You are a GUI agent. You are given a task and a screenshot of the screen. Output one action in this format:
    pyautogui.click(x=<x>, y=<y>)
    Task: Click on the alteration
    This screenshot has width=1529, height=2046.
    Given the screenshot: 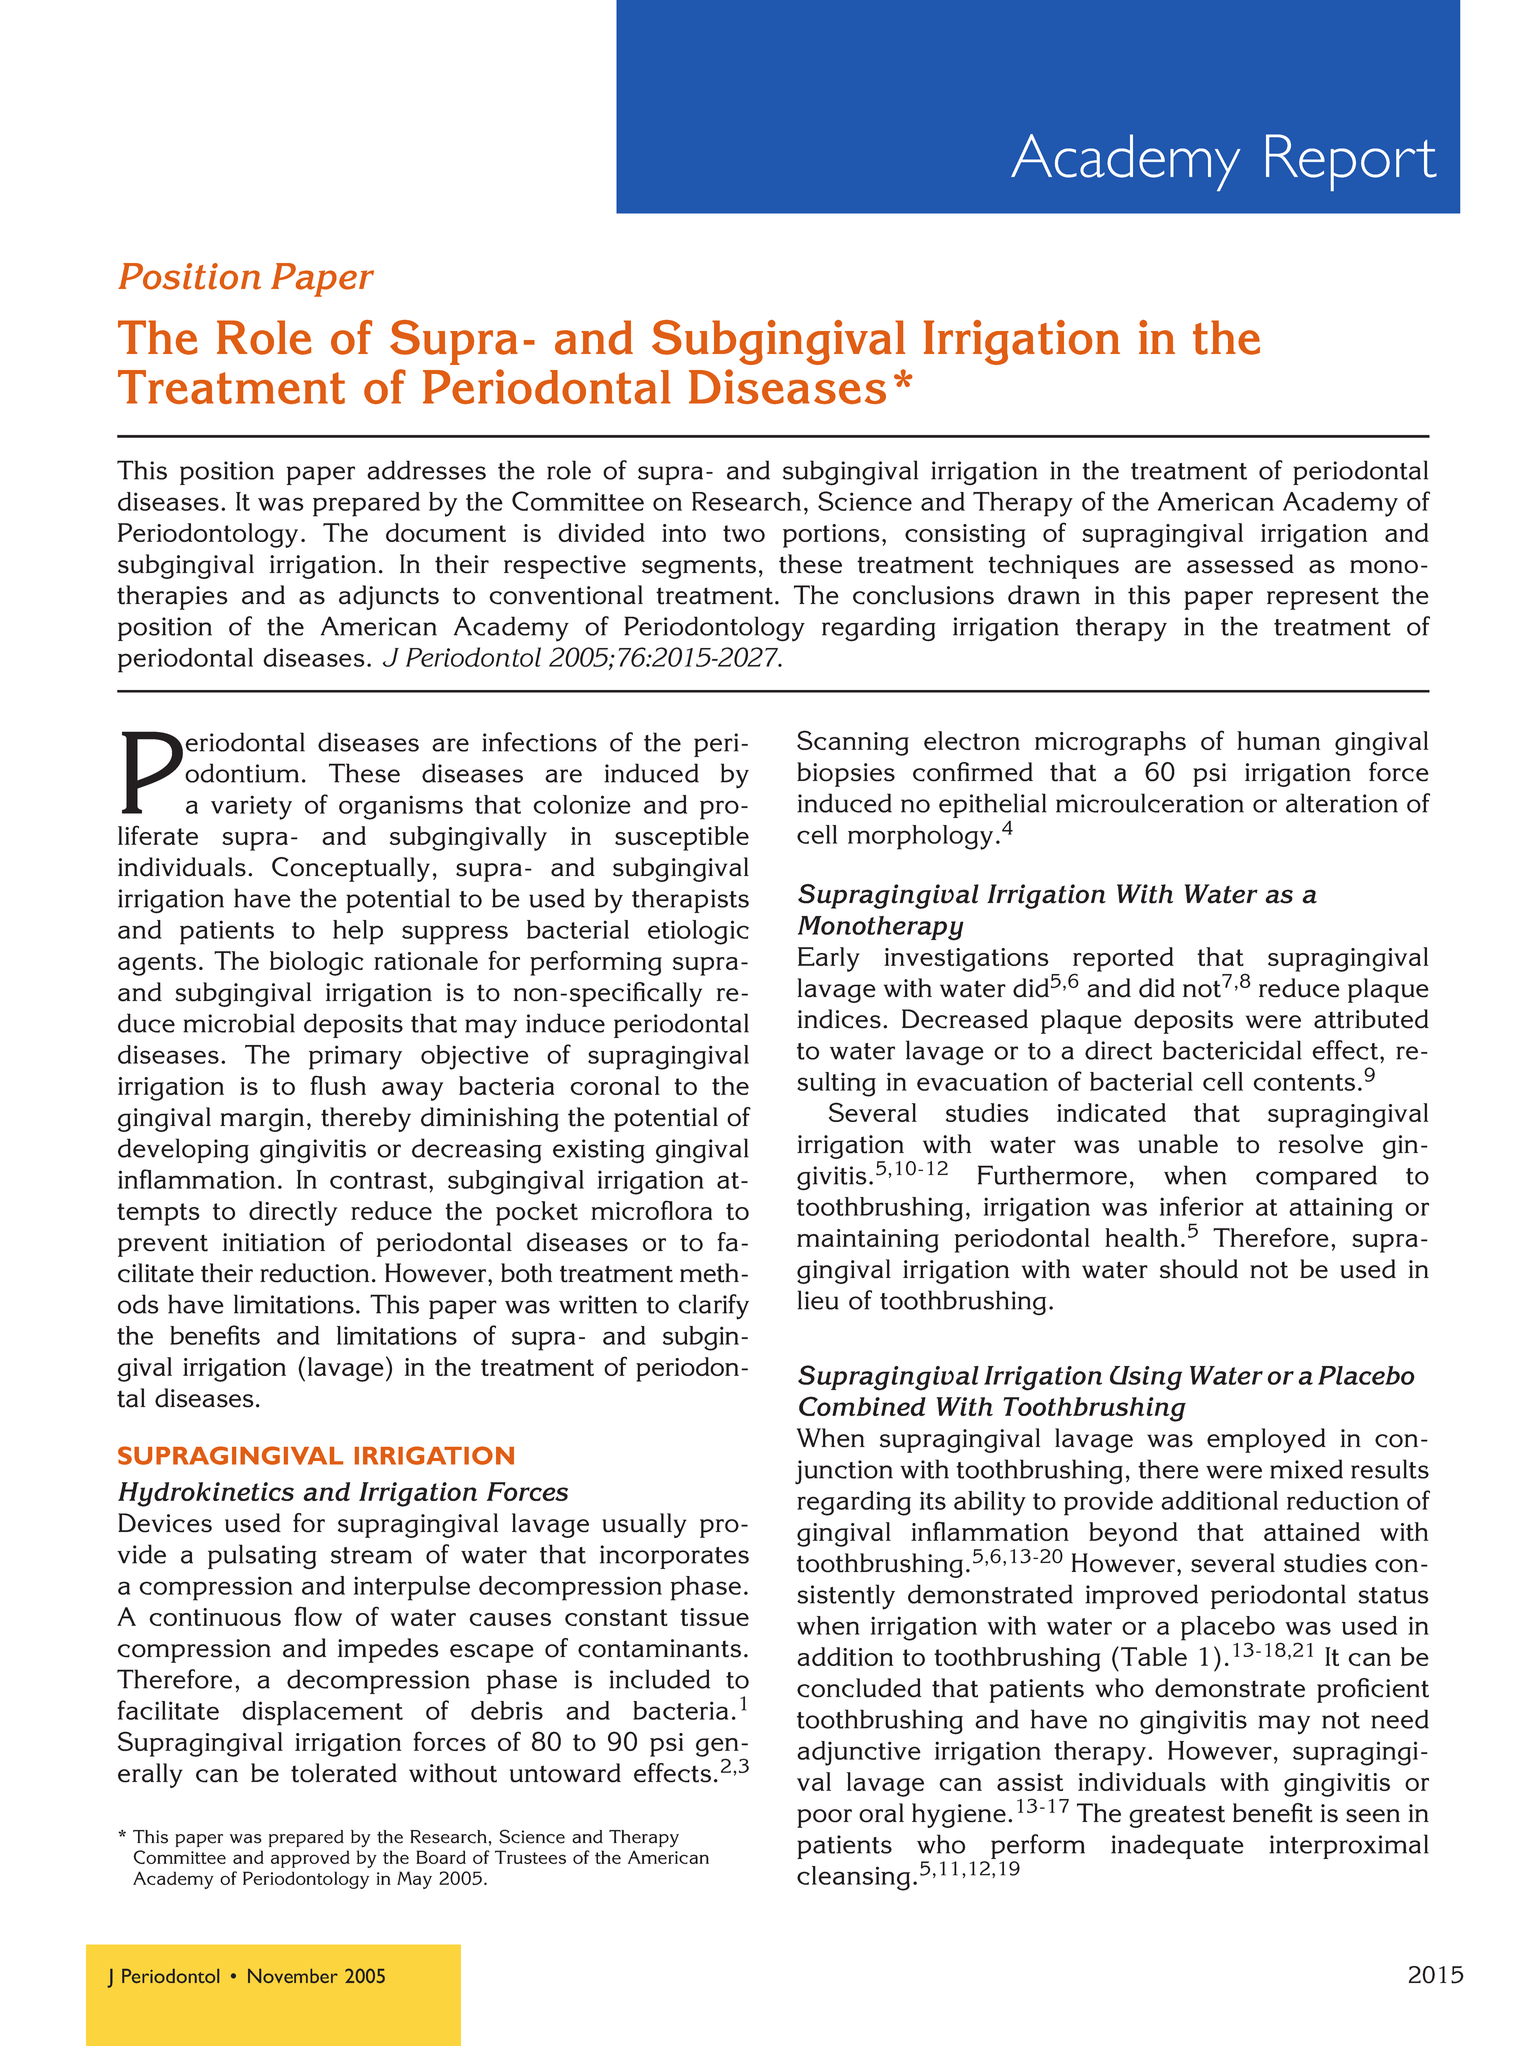 What is the action you would take?
    pyautogui.click(x=1342, y=803)
